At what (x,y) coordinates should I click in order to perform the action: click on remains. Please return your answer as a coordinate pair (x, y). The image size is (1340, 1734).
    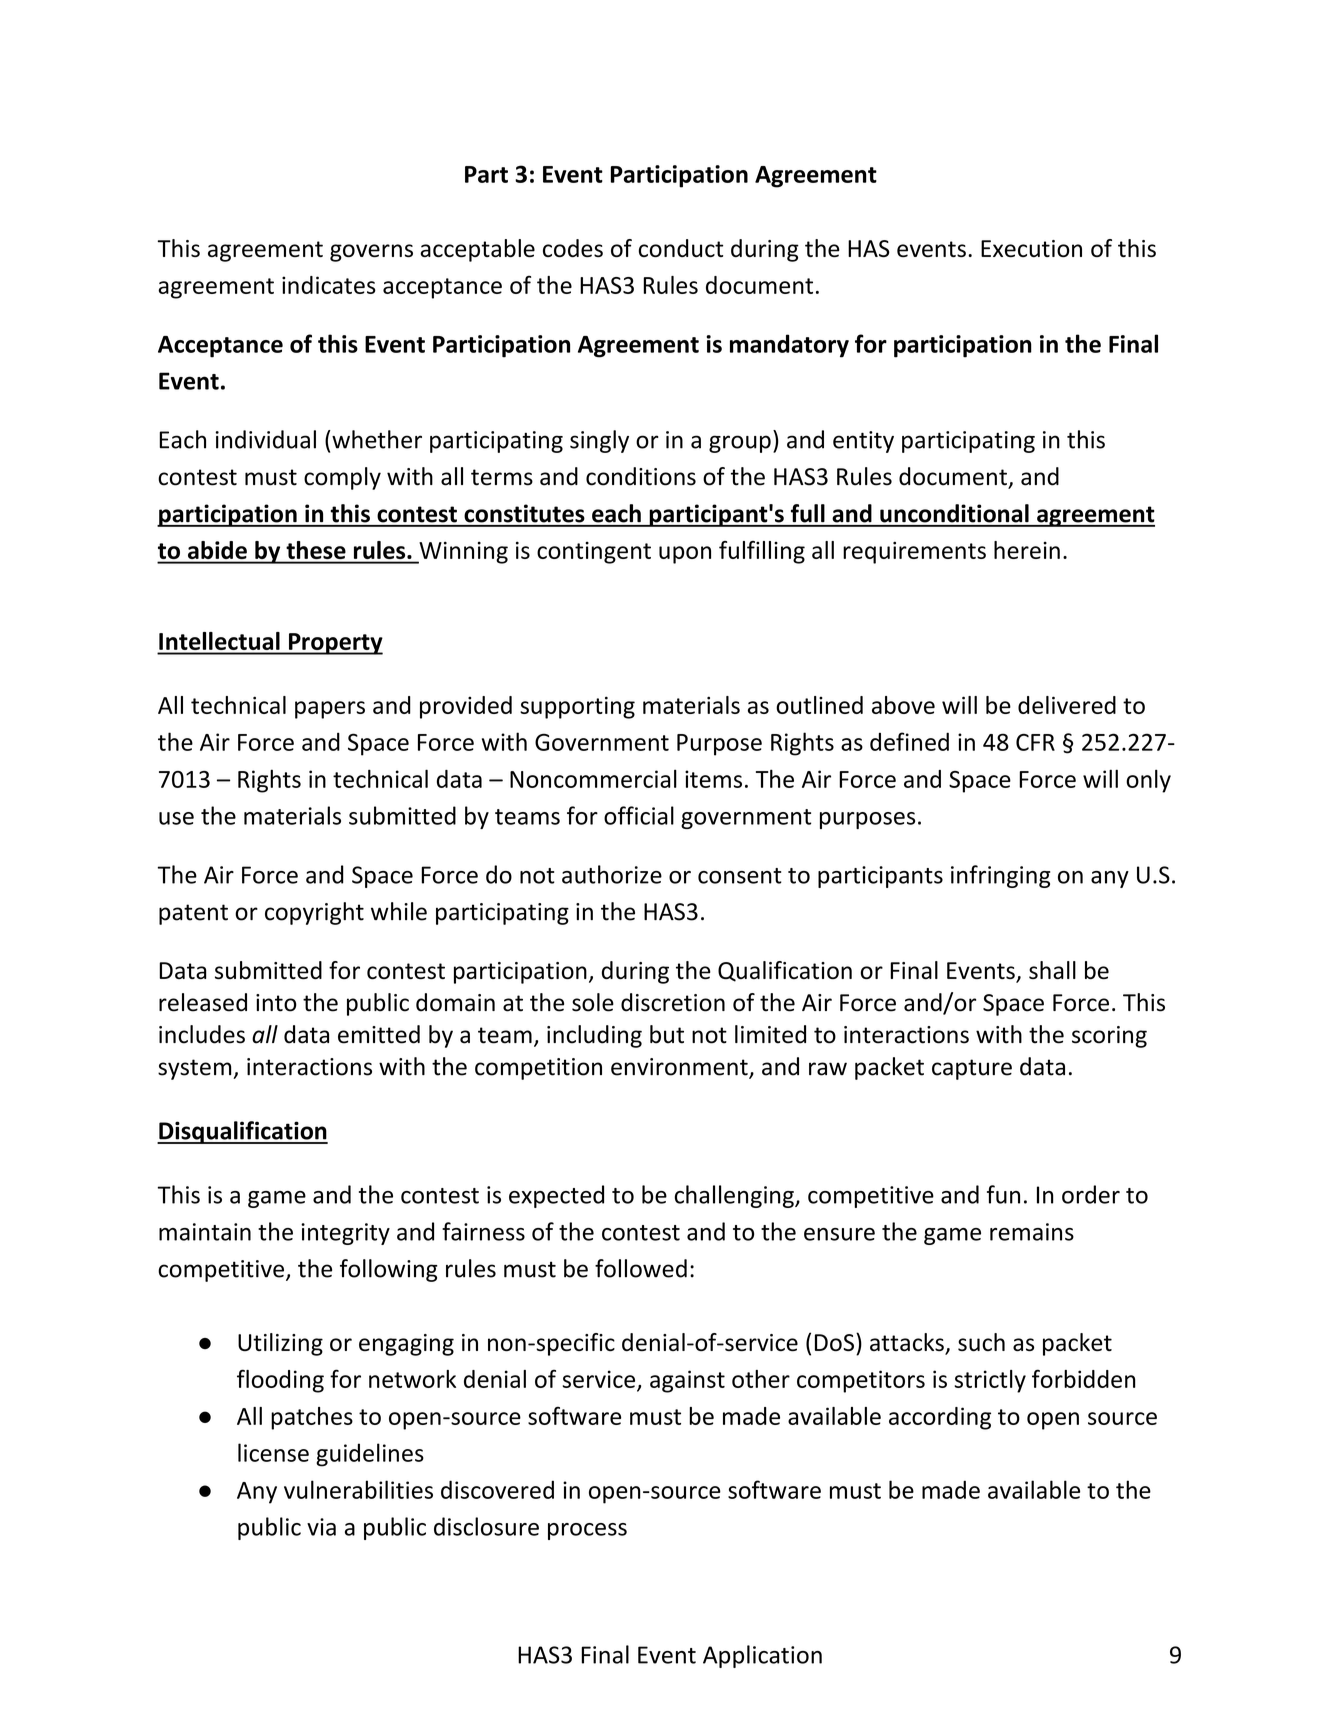
    Looking at the image, I should click on (1032, 1232).
